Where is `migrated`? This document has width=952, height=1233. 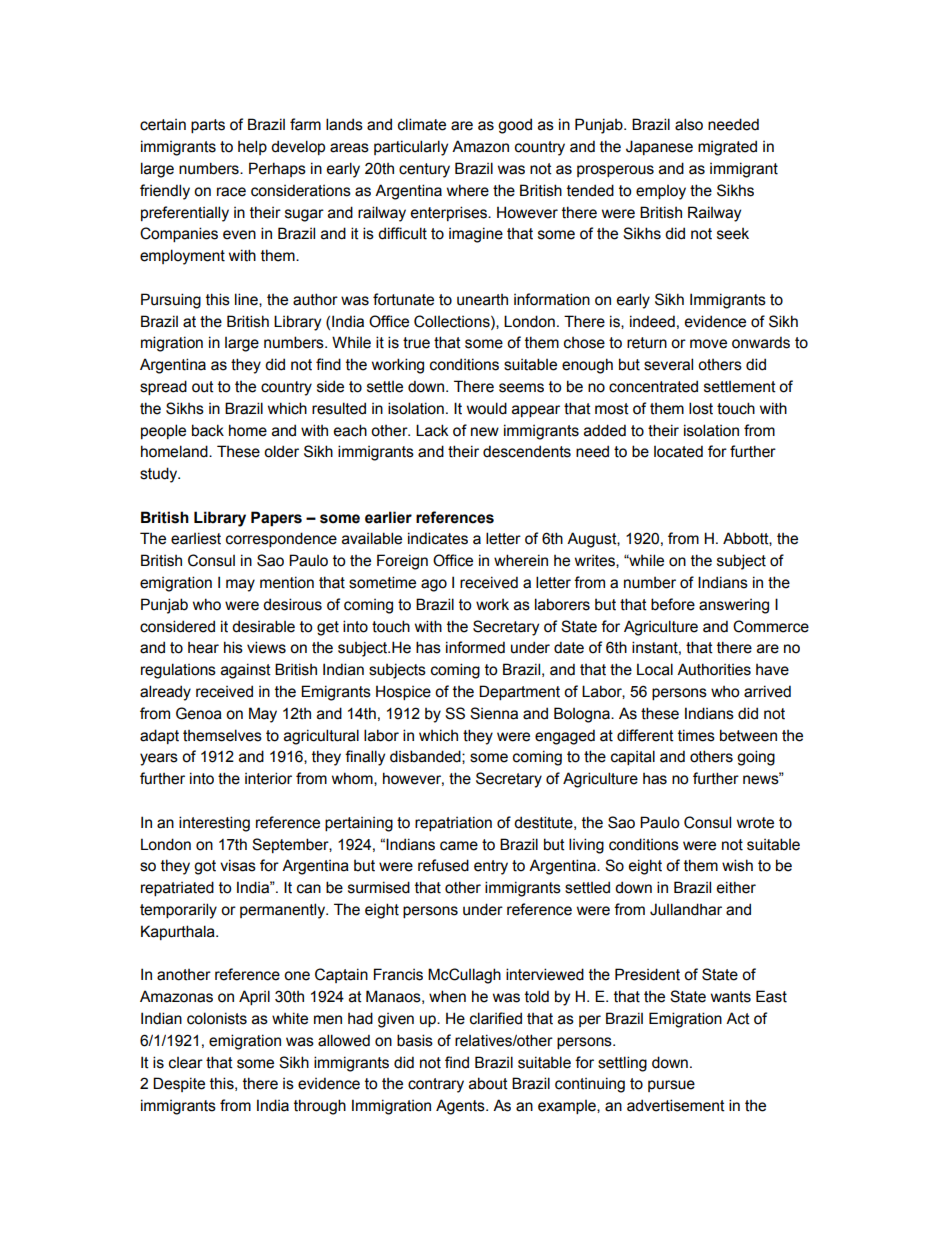
migrated is located at coordinates (727, 148).
